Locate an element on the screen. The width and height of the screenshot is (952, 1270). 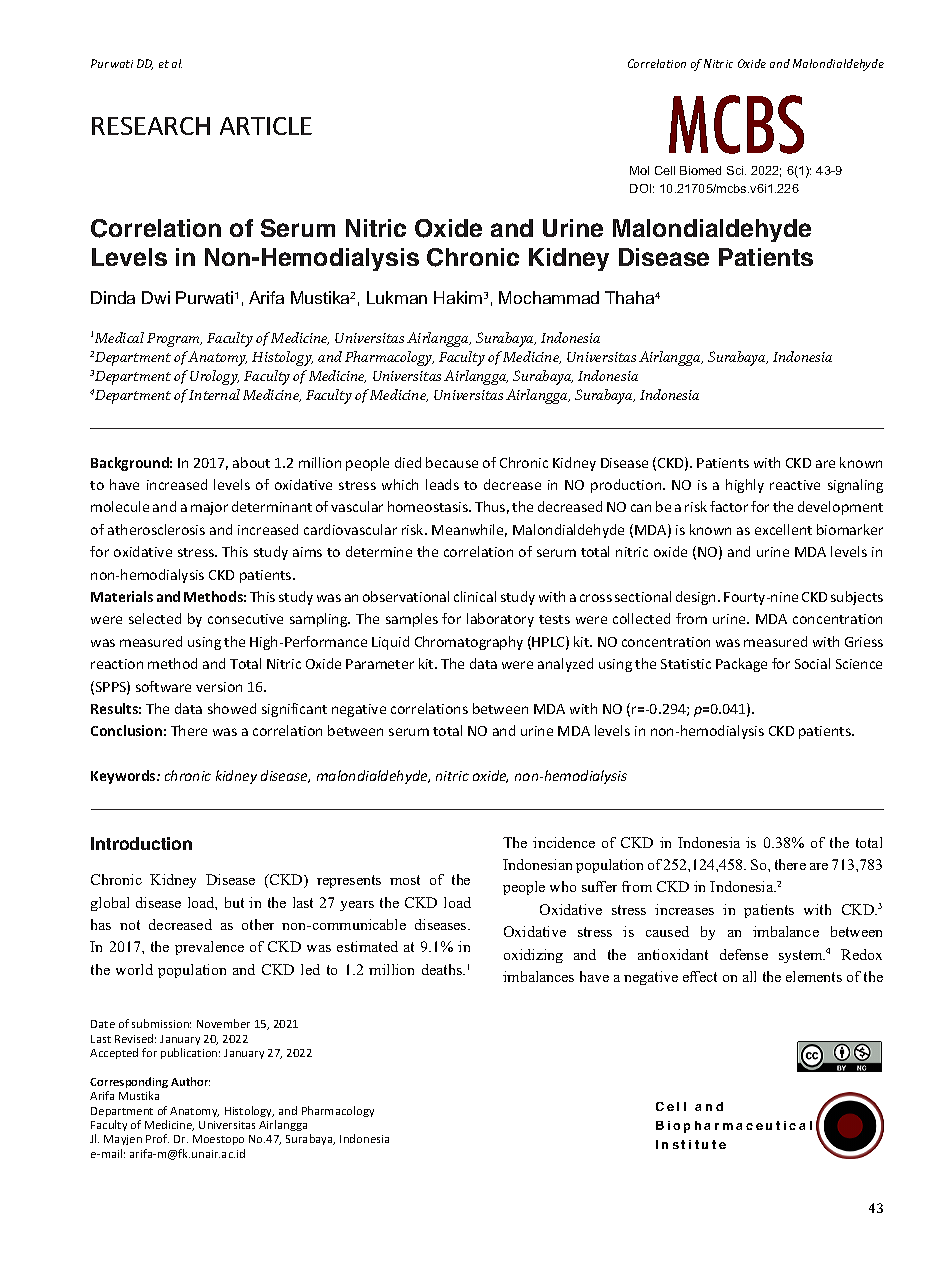
Biomed is located at coordinates (700, 170).
